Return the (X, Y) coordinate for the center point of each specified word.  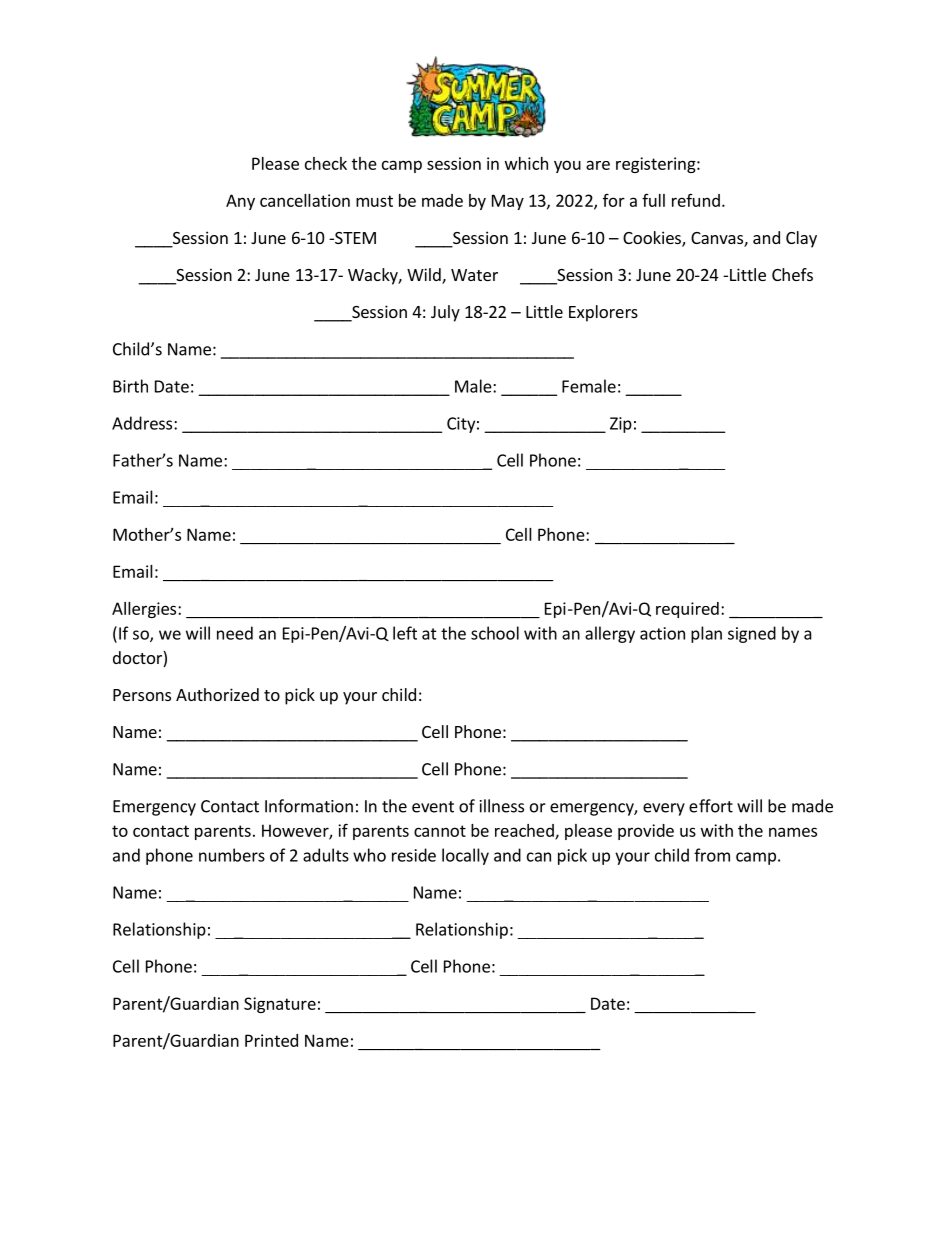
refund (696, 200)
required (687, 610)
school (495, 633)
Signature (280, 1005)
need (235, 633)
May (508, 202)
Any (240, 202)
